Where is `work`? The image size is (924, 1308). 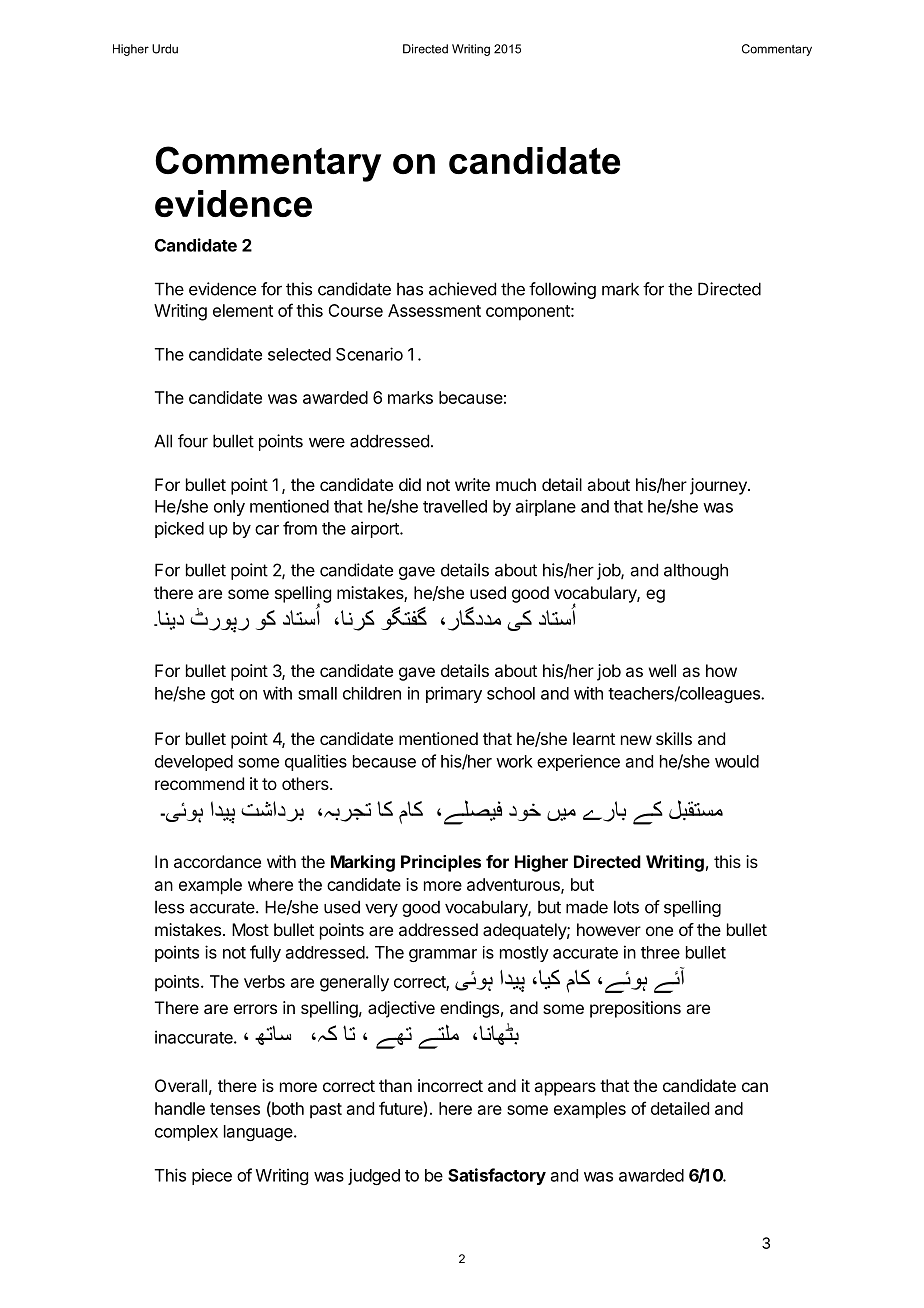 work is located at coordinates (514, 761).
